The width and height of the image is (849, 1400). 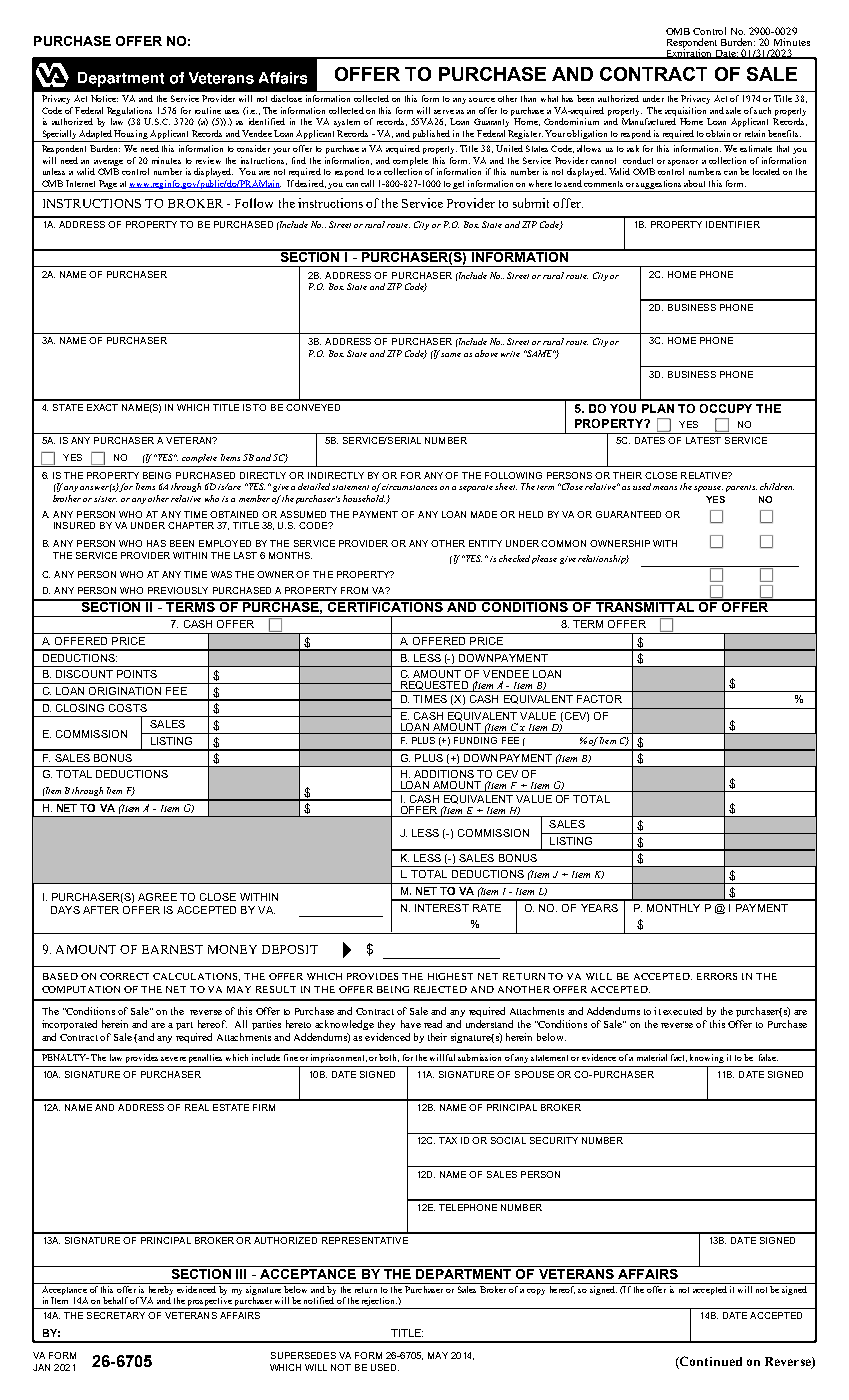 I want to click on HIGHEST, so click(x=450, y=976).
